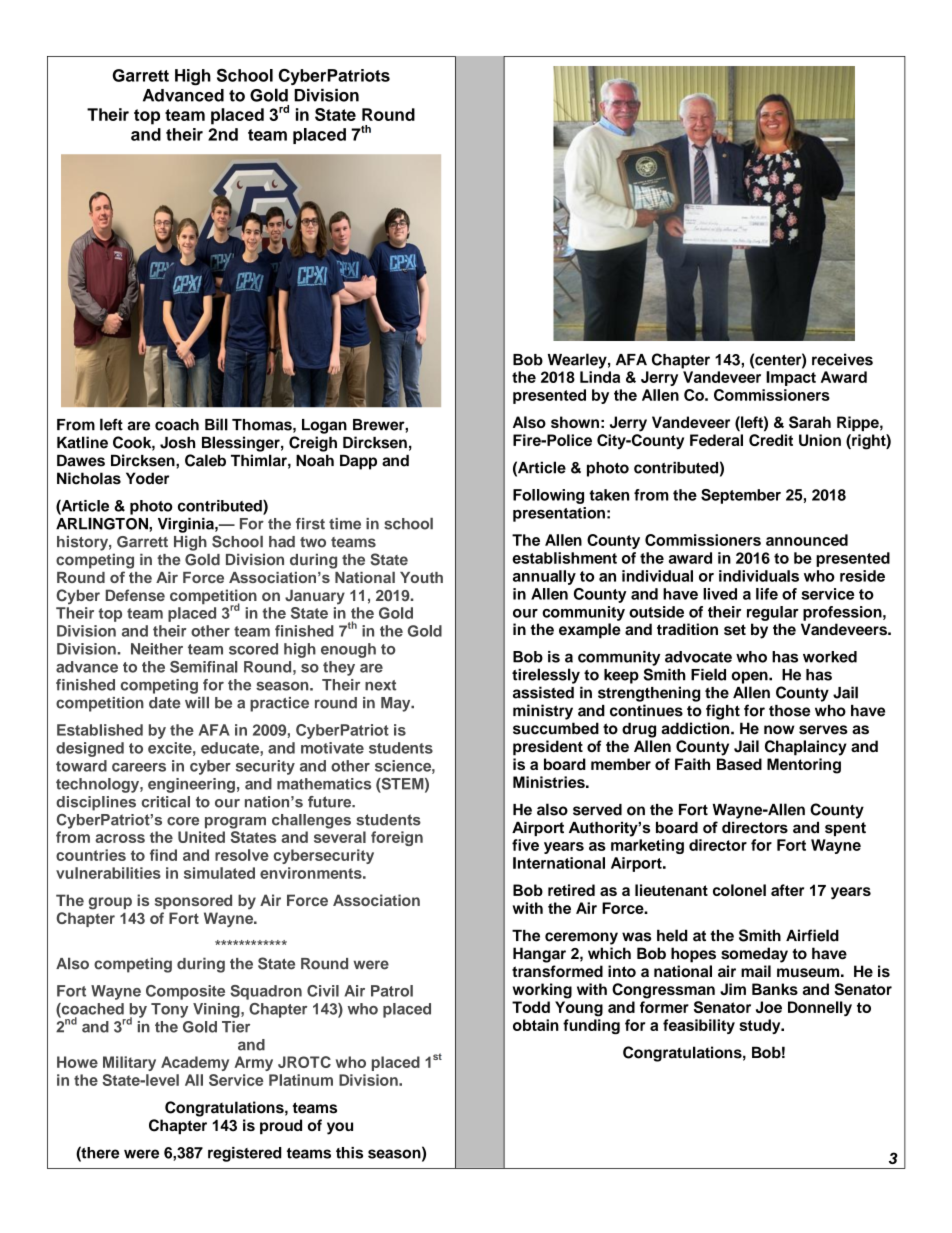 The image size is (952, 1233). I want to click on study, so click(761, 1026).
